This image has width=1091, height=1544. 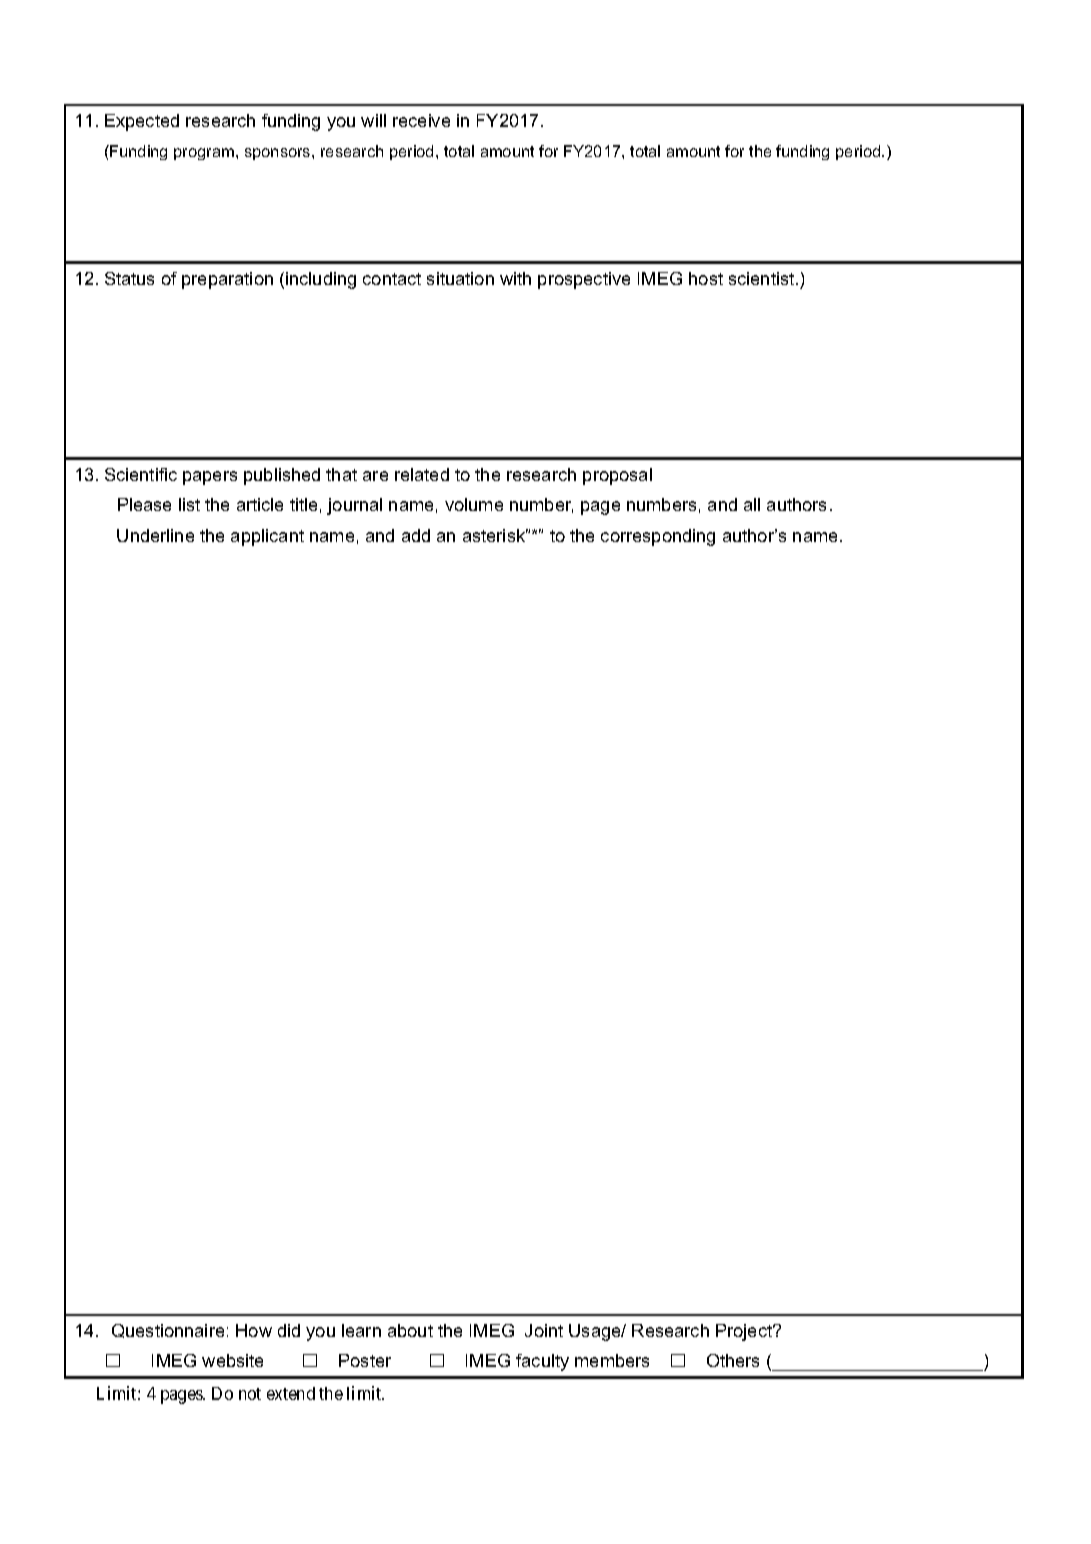 What do you see at coordinates (410, 1330) in the image?
I see `about` at bounding box center [410, 1330].
